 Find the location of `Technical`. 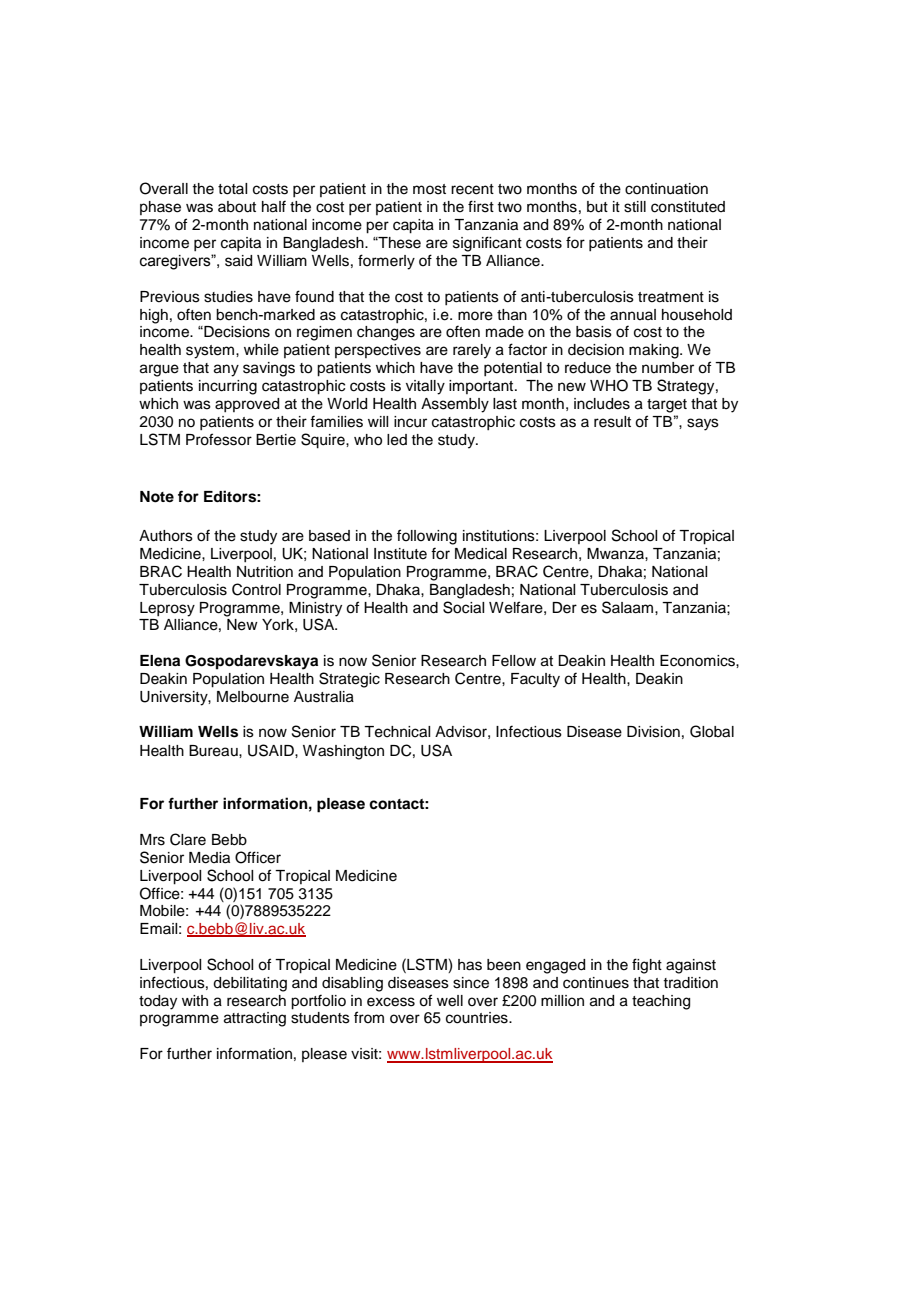

Technical is located at coordinates (397, 732).
